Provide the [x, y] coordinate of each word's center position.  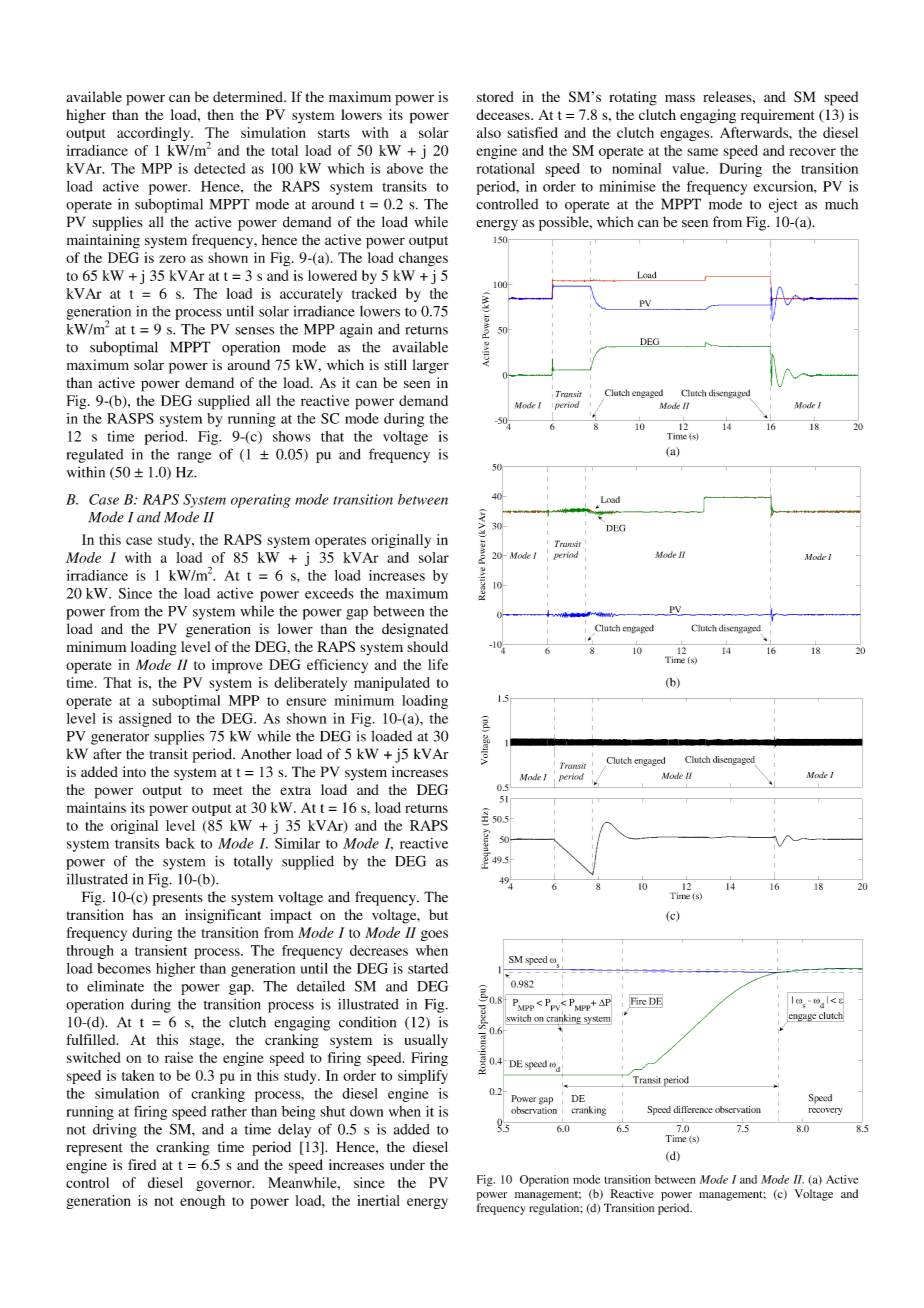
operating [261, 501]
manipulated [392, 684]
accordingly [154, 134]
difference [693, 1109]
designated [415, 630]
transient [161, 950]
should [427, 646]
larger [431, 366]
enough [202, 1202]
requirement [778, 116]
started [428, 968]
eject [783, 205]
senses [254, 331]
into [134, 771]
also [489, 132]
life [438, 664]
